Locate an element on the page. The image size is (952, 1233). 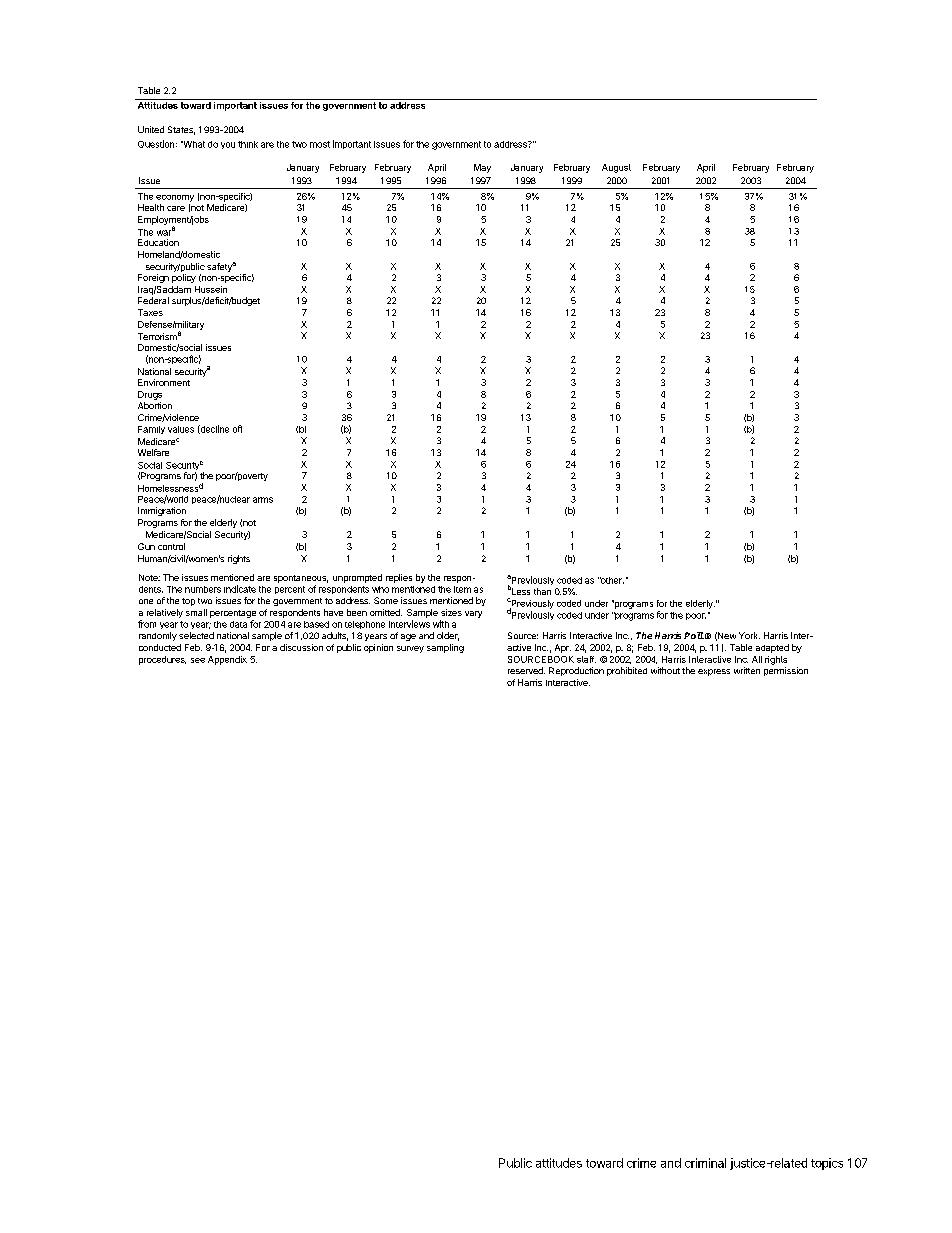
Appendix is located at coordinates (227, 660).
